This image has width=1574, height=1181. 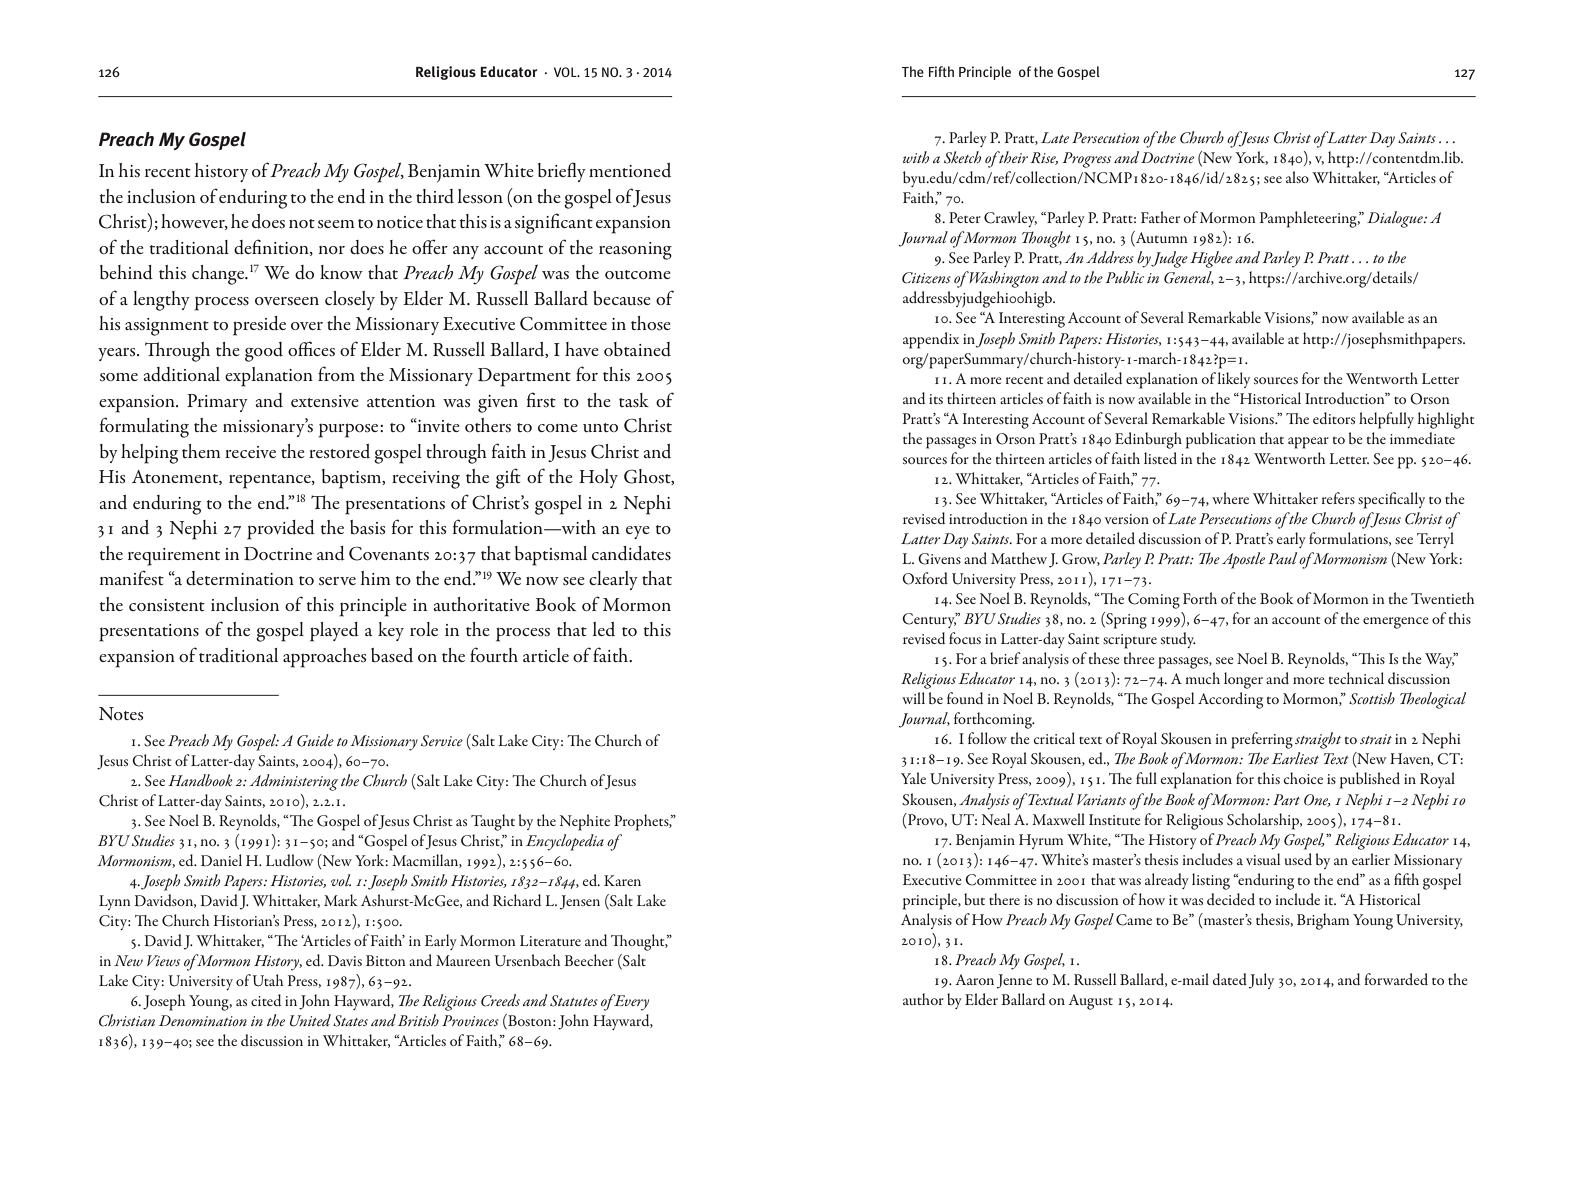 I want to click on determination, so click(x=240, y=578).
